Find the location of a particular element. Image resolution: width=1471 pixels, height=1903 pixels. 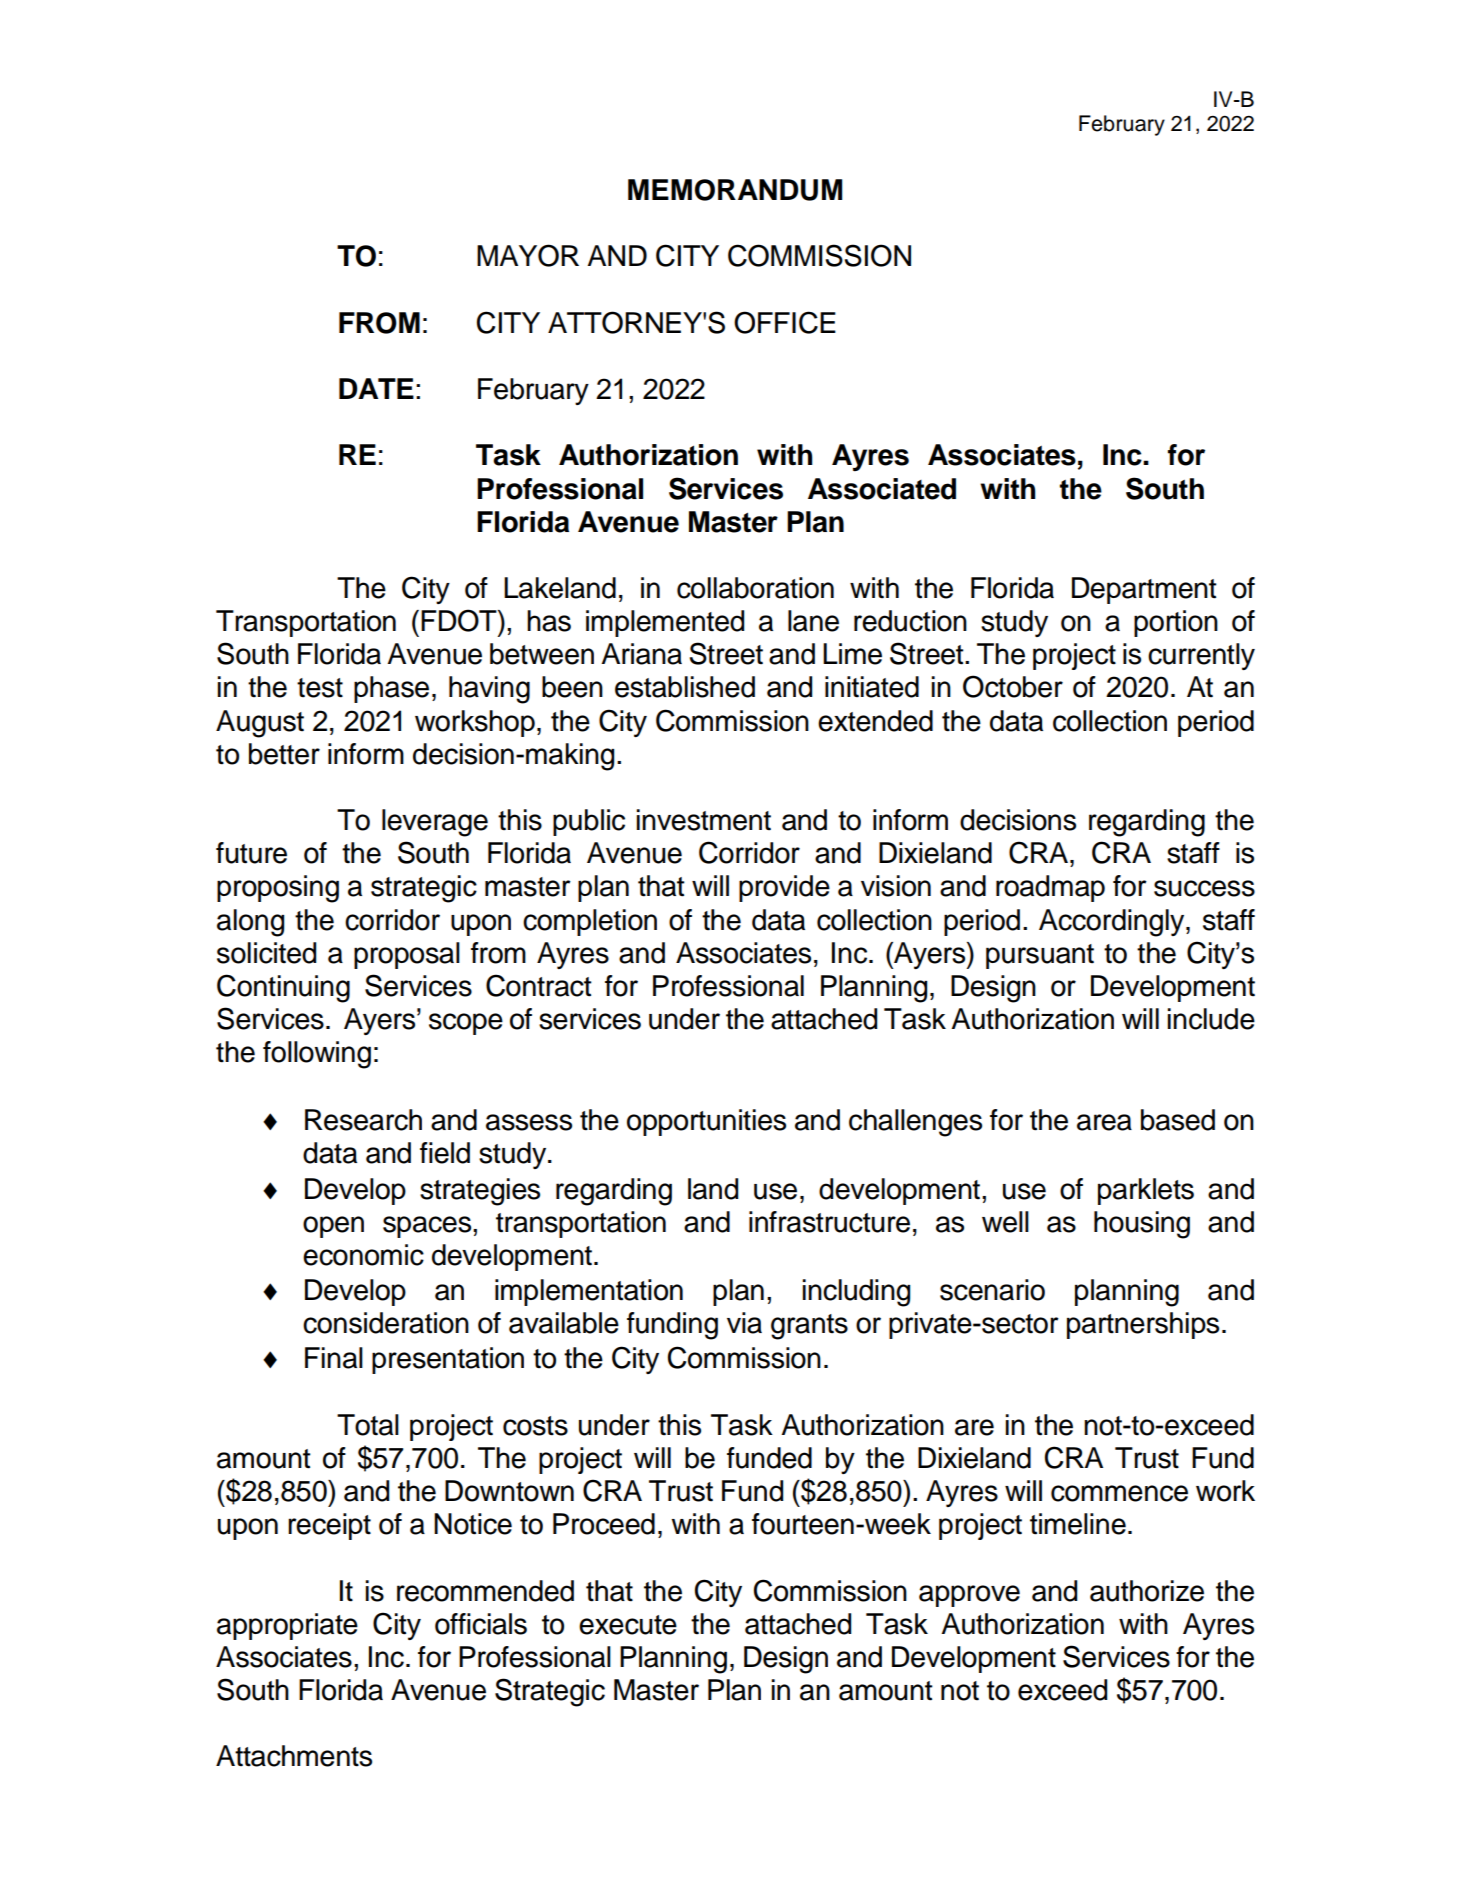

provide is located at coordinates (784, 888).
